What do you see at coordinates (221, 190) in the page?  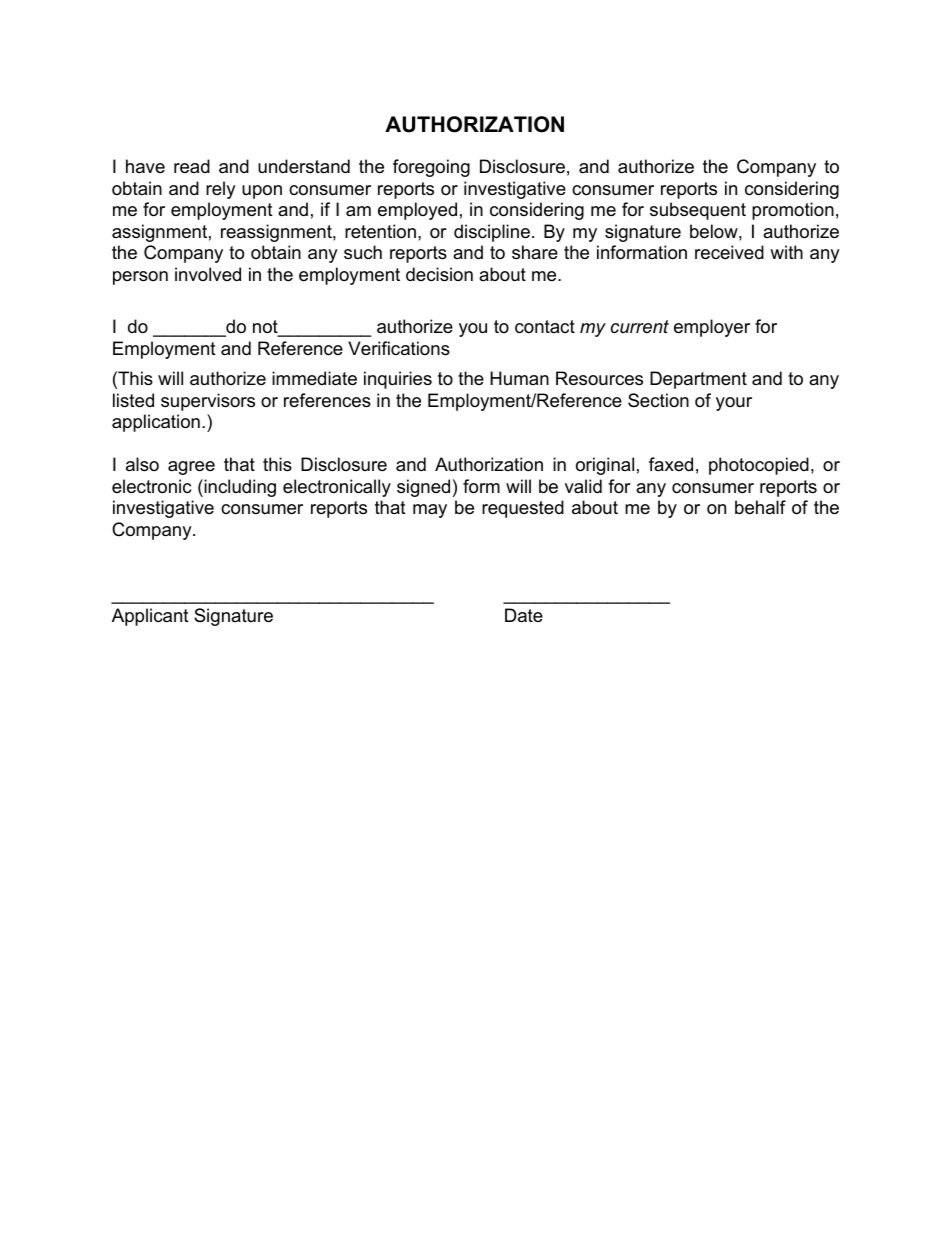 I see `rely` at bounding box center [221, 190].
